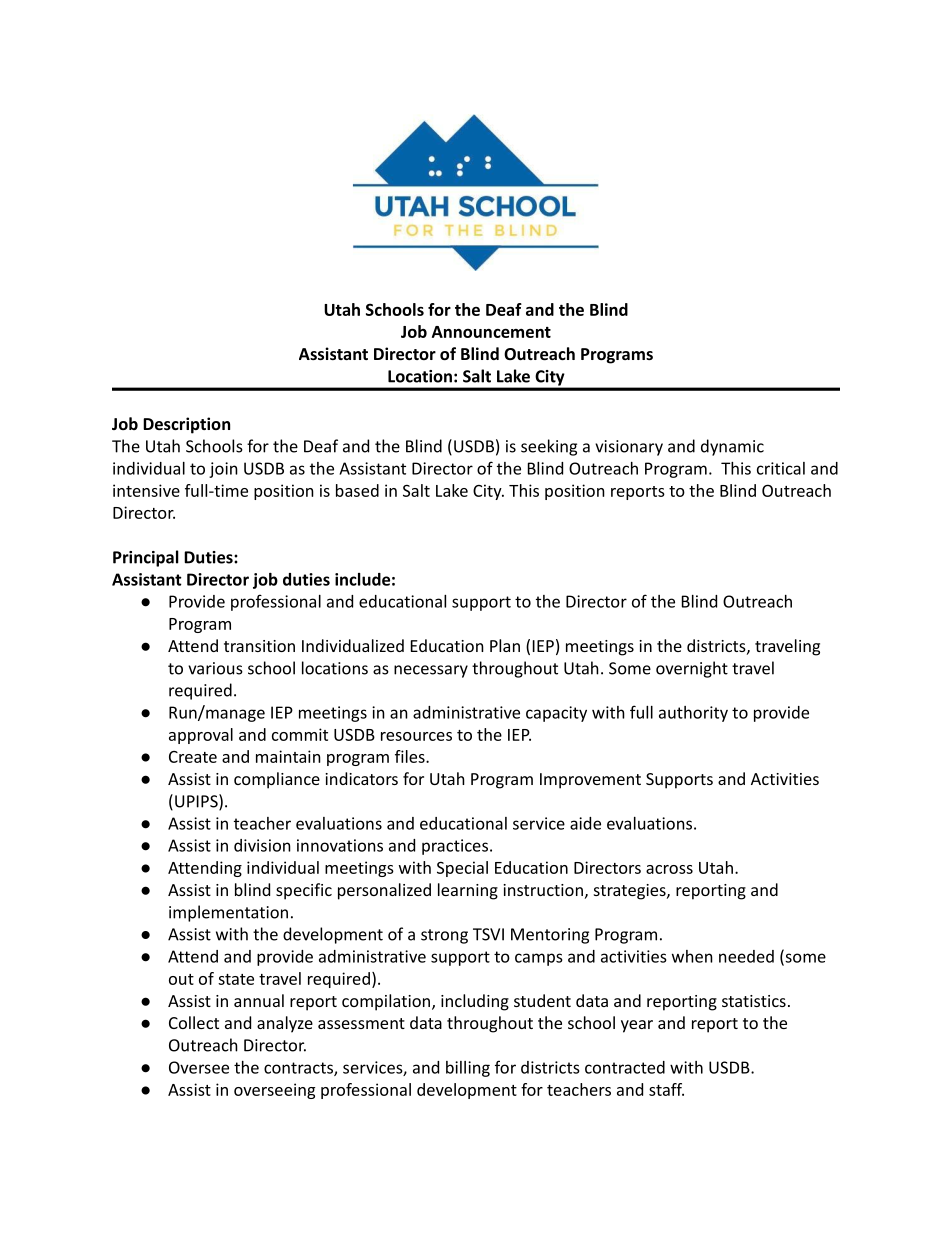  Describe the element at coordinates (186, 425) in the page. I see `Description` at that location.
